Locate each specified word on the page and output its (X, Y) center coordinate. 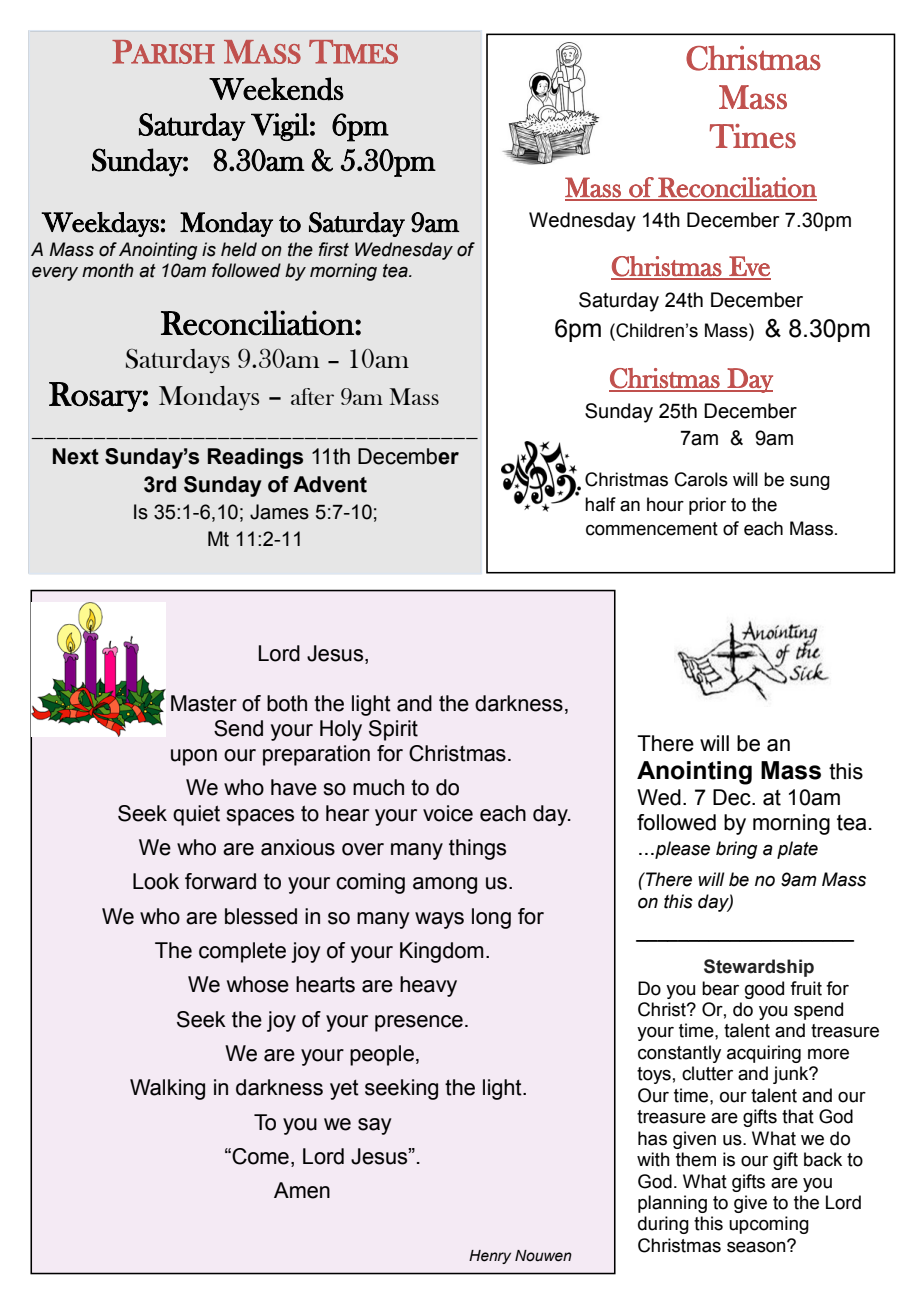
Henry (490, 1257)
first (334, 249)
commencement (652, 529)
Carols (701, 479)
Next (76, 456)
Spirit (393, 730)
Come (259, 1156)
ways (439, 920)
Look (156, 881)
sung (810, 483)
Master (204, 703)
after (312, 396)
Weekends (276, 89)
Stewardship (759, 968)
